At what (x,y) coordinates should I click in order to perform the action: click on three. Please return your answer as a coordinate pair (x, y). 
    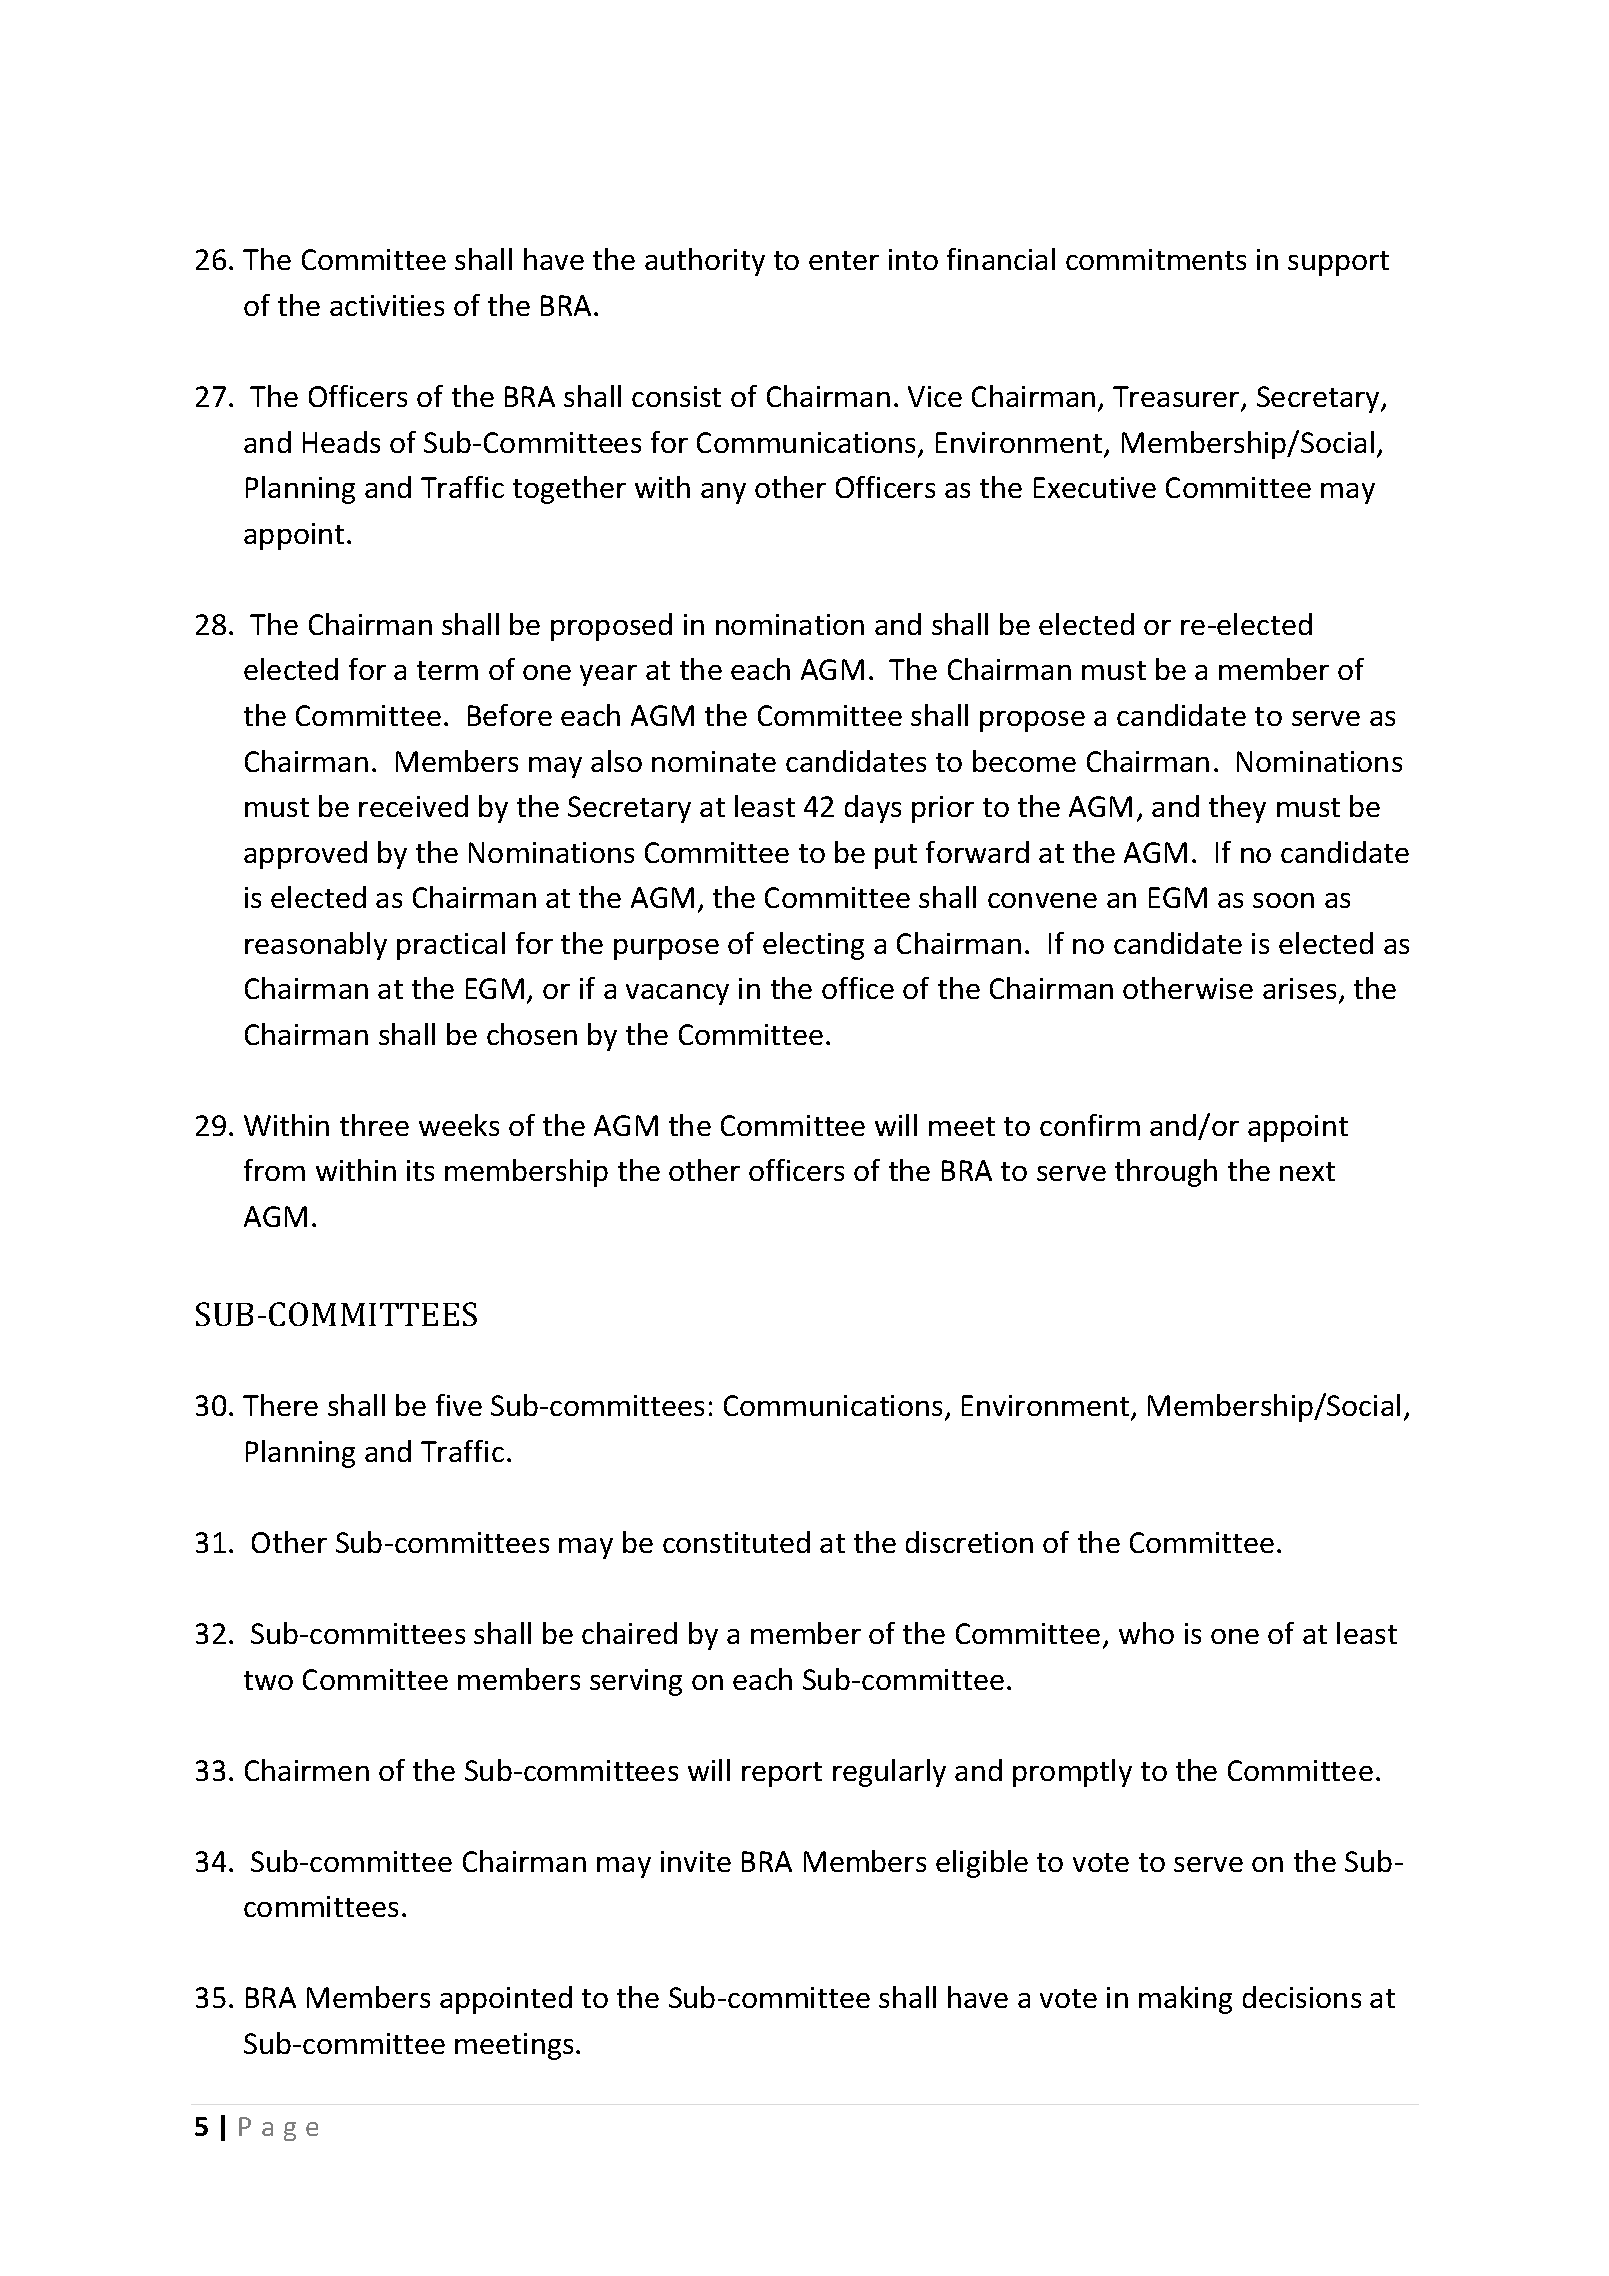
    Looking at the image, I should click on (374, 1125).
